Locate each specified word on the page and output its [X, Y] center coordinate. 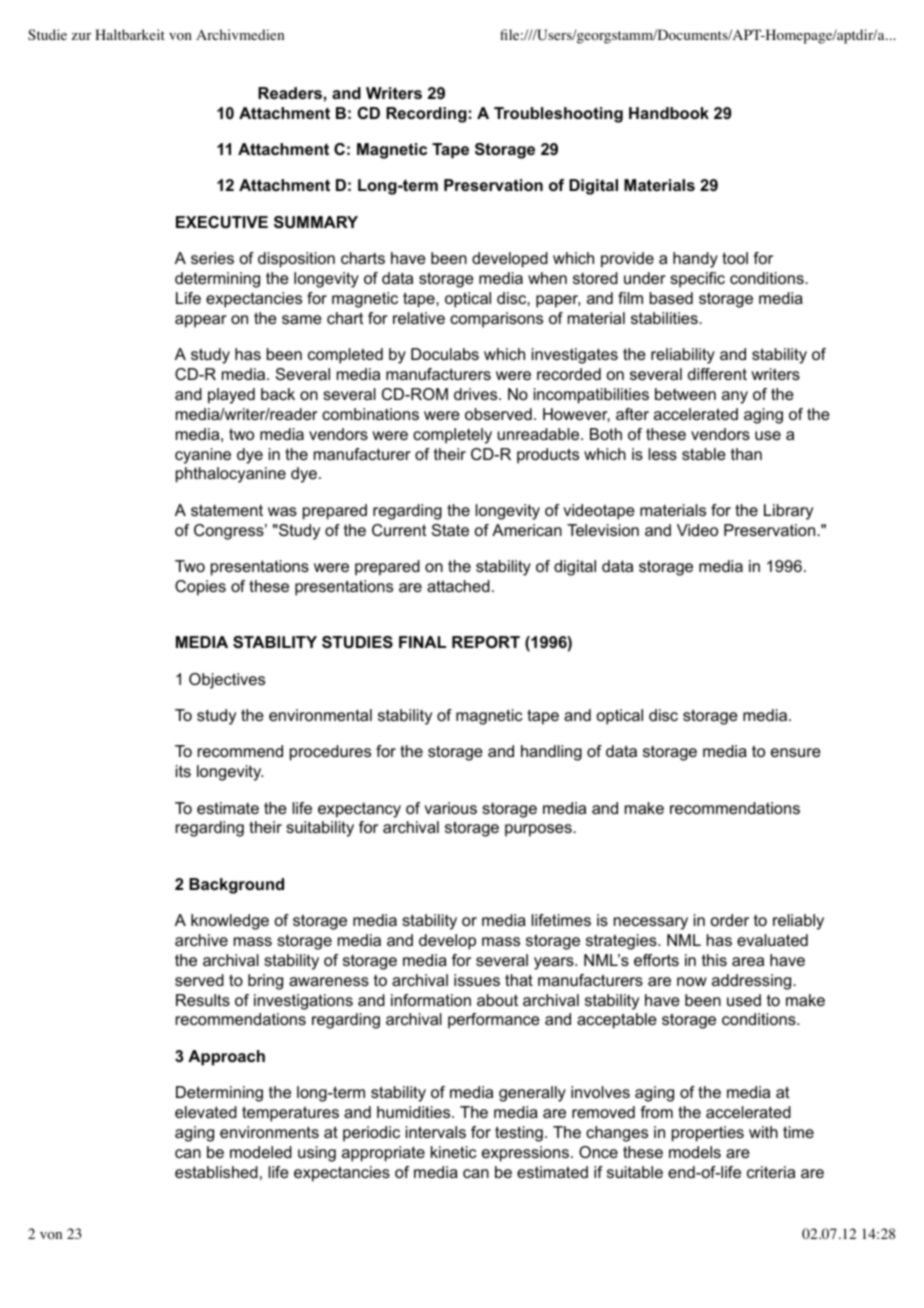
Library [788, 512]
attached [458, 586]
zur [81, 36]
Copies [200, 588]
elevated [206, 1112]
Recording [426, 115]
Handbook [669, 113]
